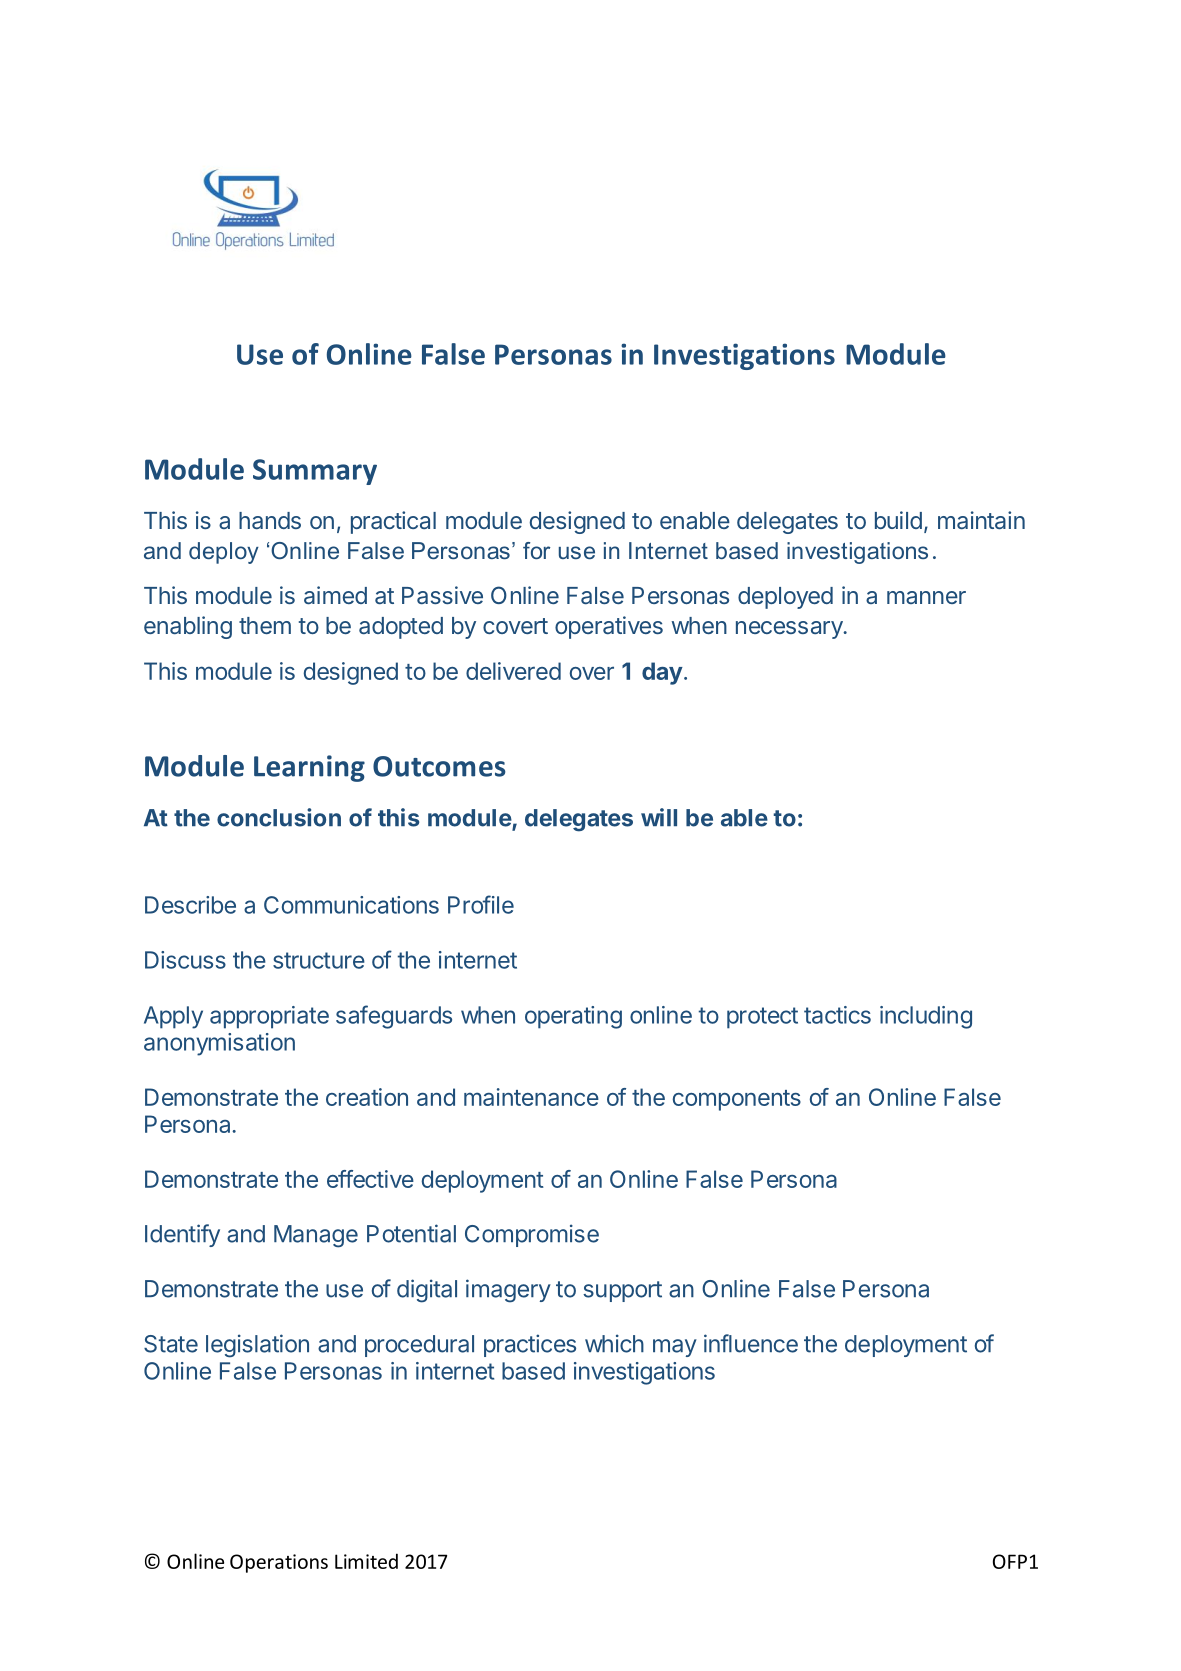 The width and height of the document is (1181, 1671). Describe the element at coordinates (513, 671) in the document. I see `delivered` at that location.
